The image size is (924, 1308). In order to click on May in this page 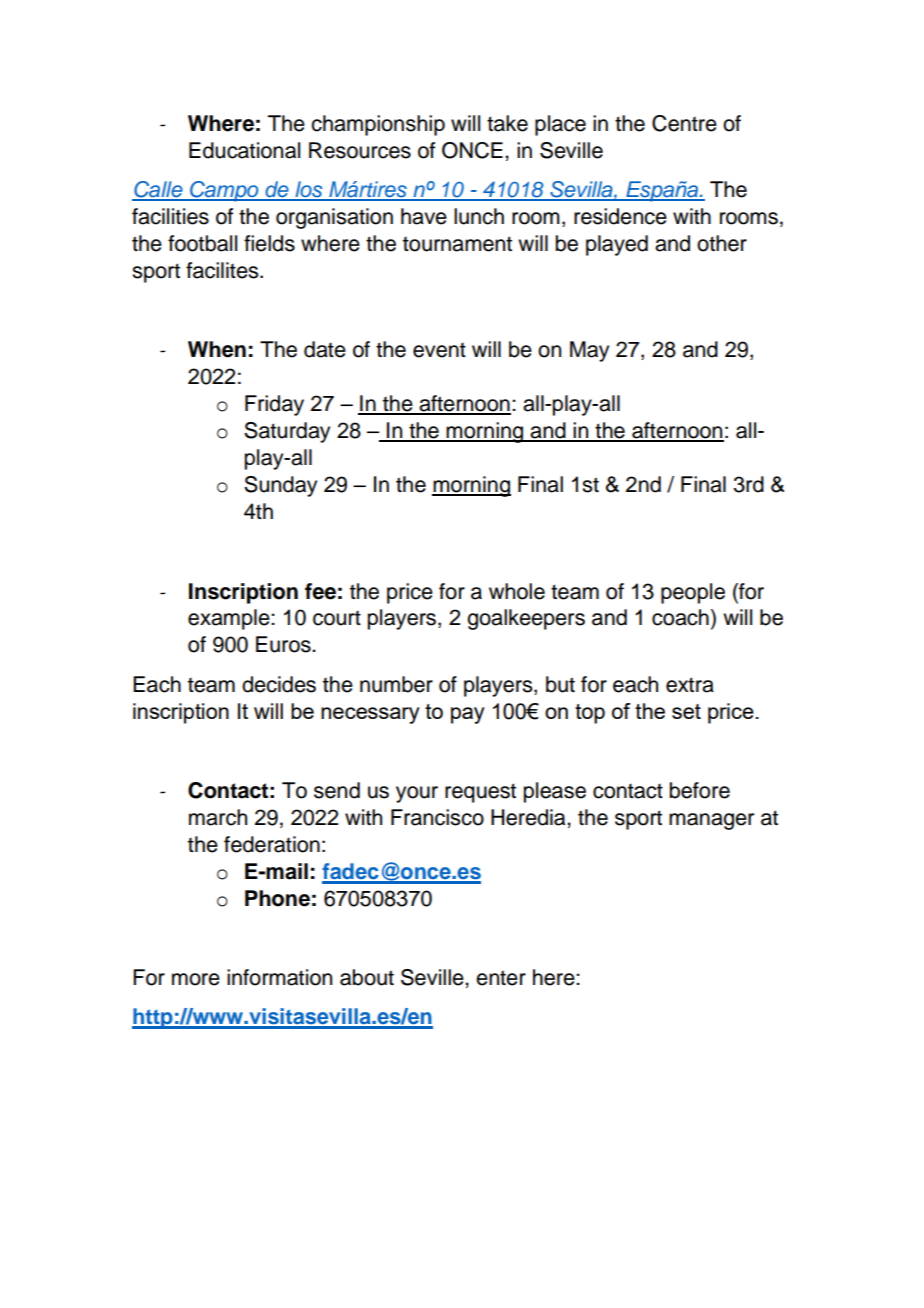, I will do `click(589, 351)`.
